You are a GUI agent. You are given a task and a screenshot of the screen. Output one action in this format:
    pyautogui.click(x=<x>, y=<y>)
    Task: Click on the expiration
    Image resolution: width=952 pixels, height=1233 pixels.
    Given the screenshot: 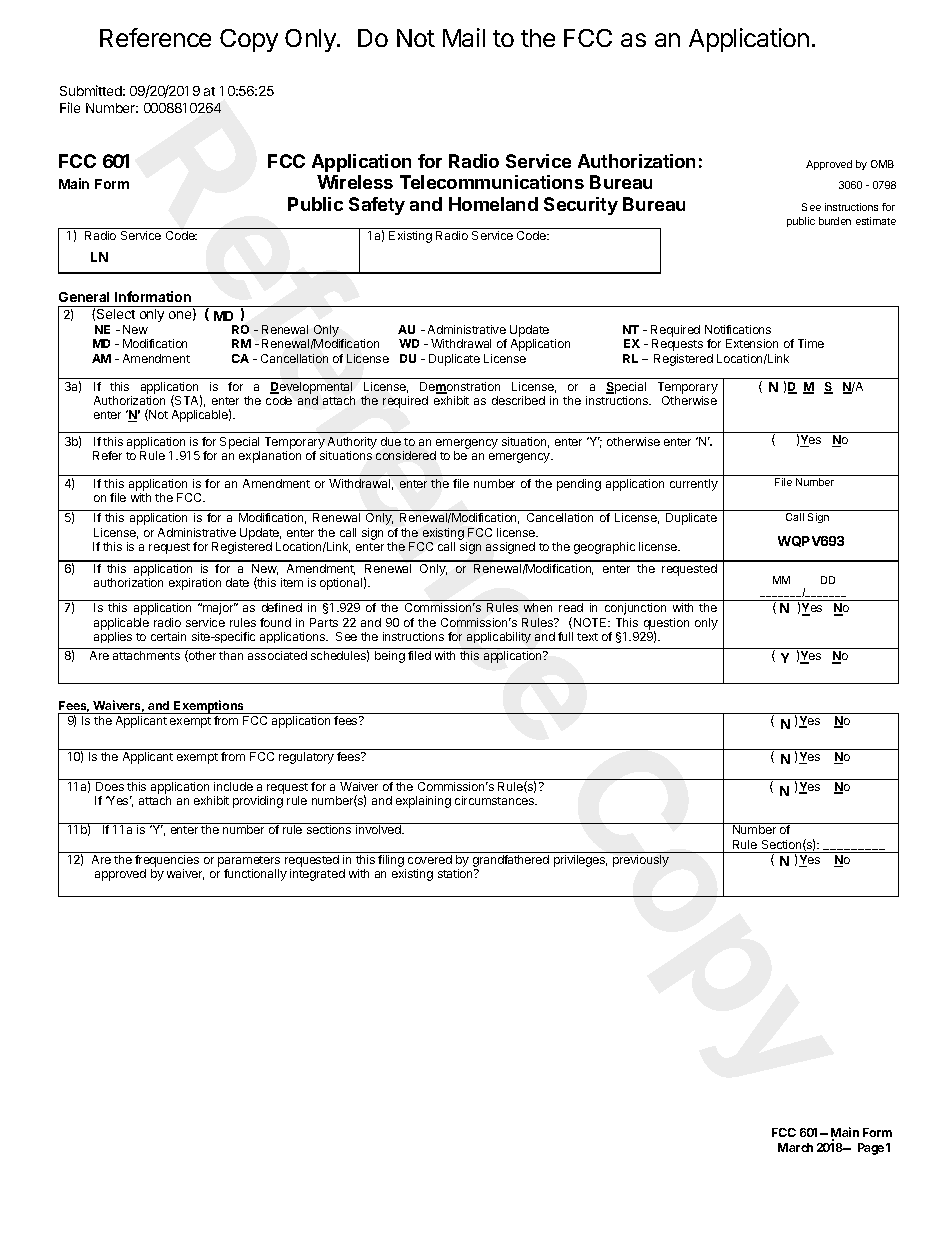 What is the action you would take?
    pyautogui.click(x=195, y=584)
